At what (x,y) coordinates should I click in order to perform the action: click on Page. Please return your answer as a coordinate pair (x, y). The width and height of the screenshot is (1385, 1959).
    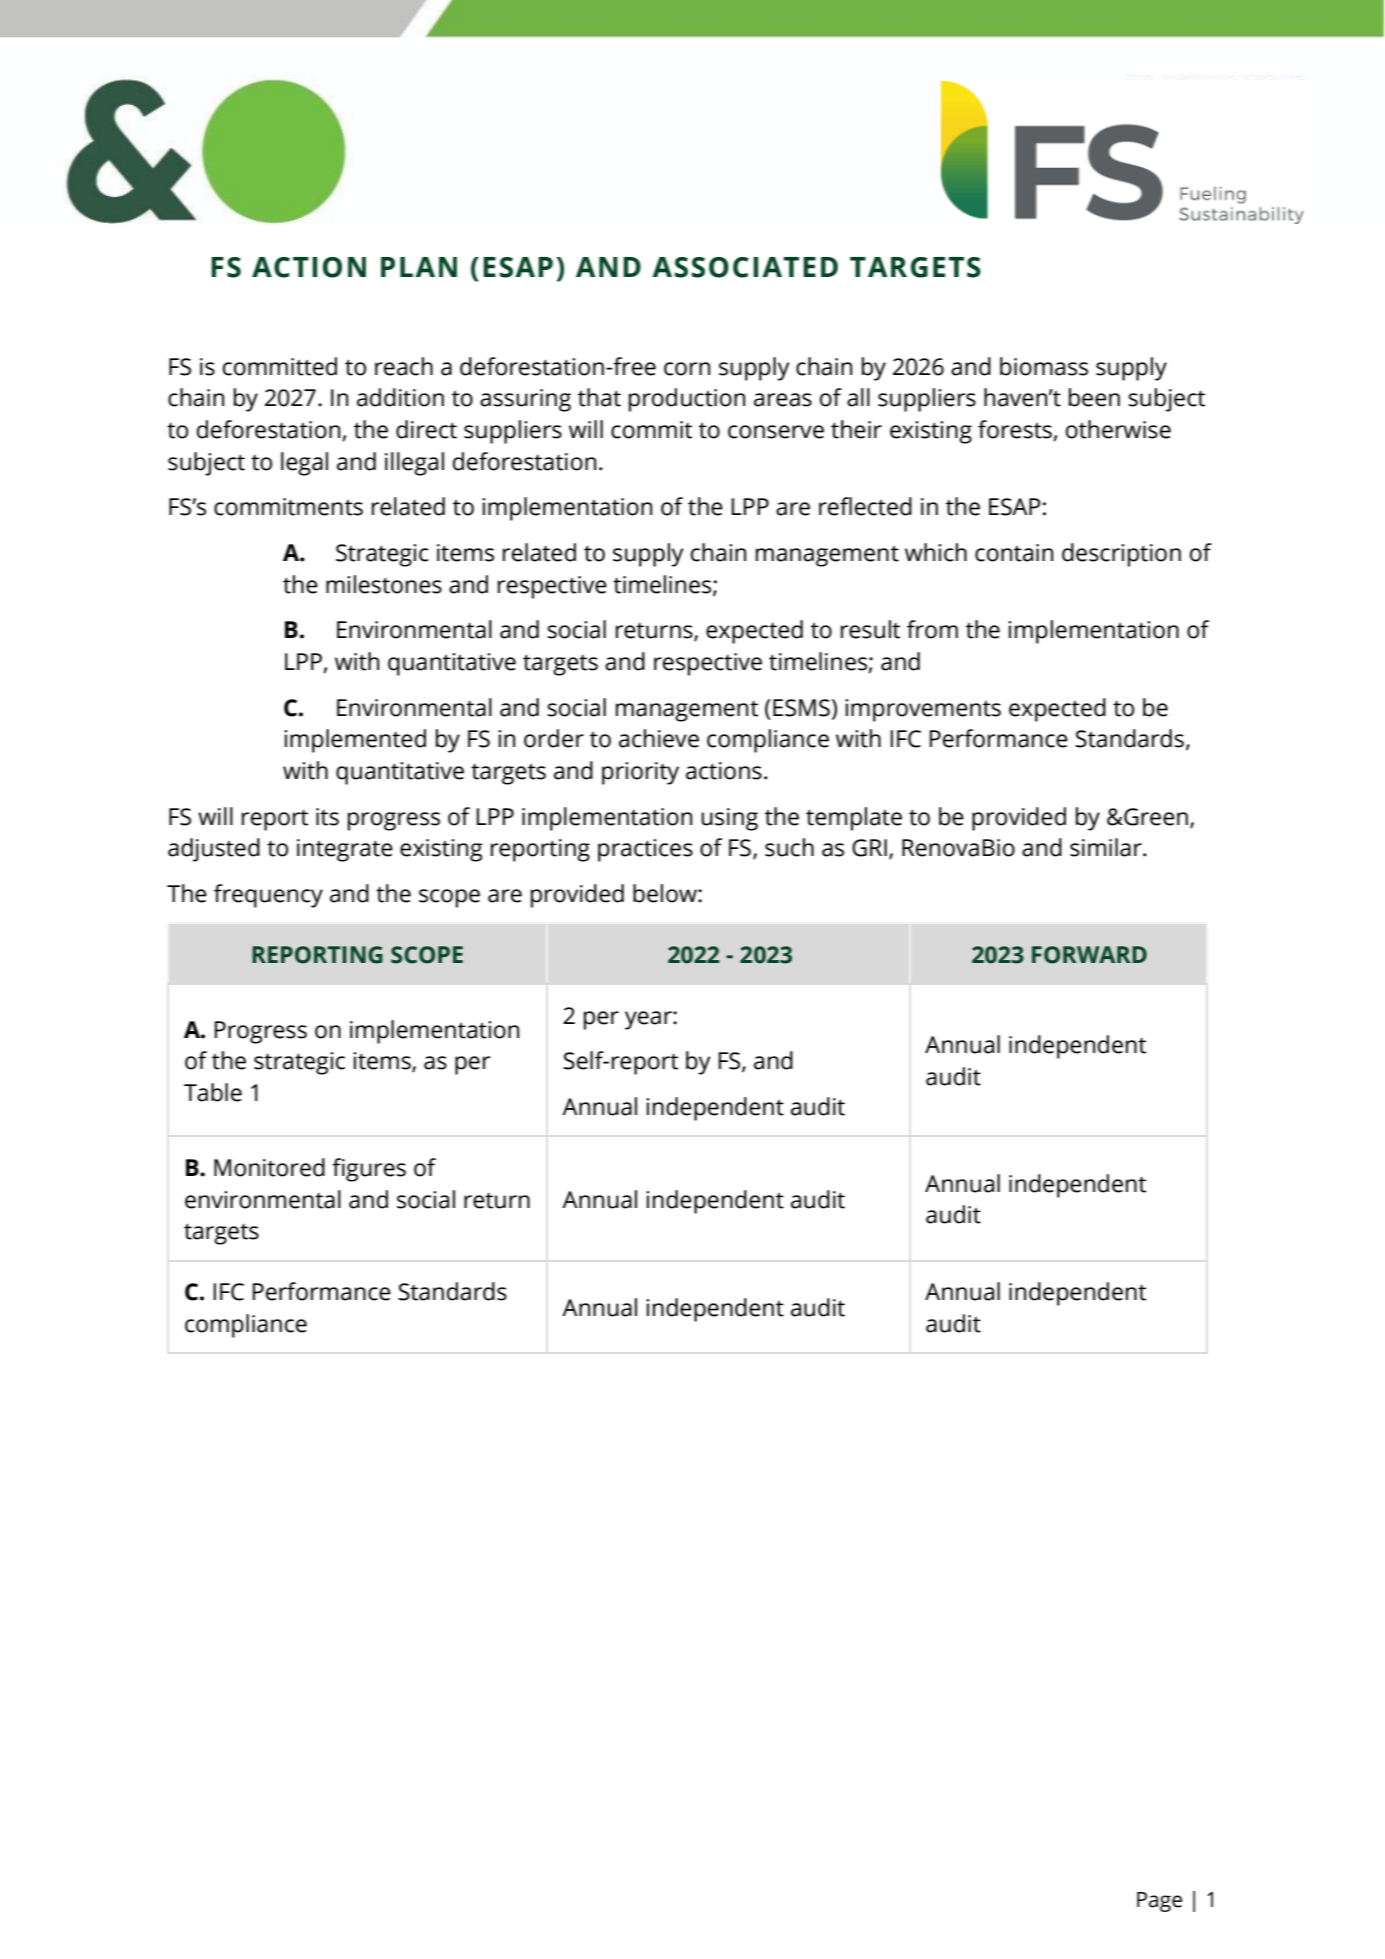
    Looking at the image, I should click on (1159, 1902).
